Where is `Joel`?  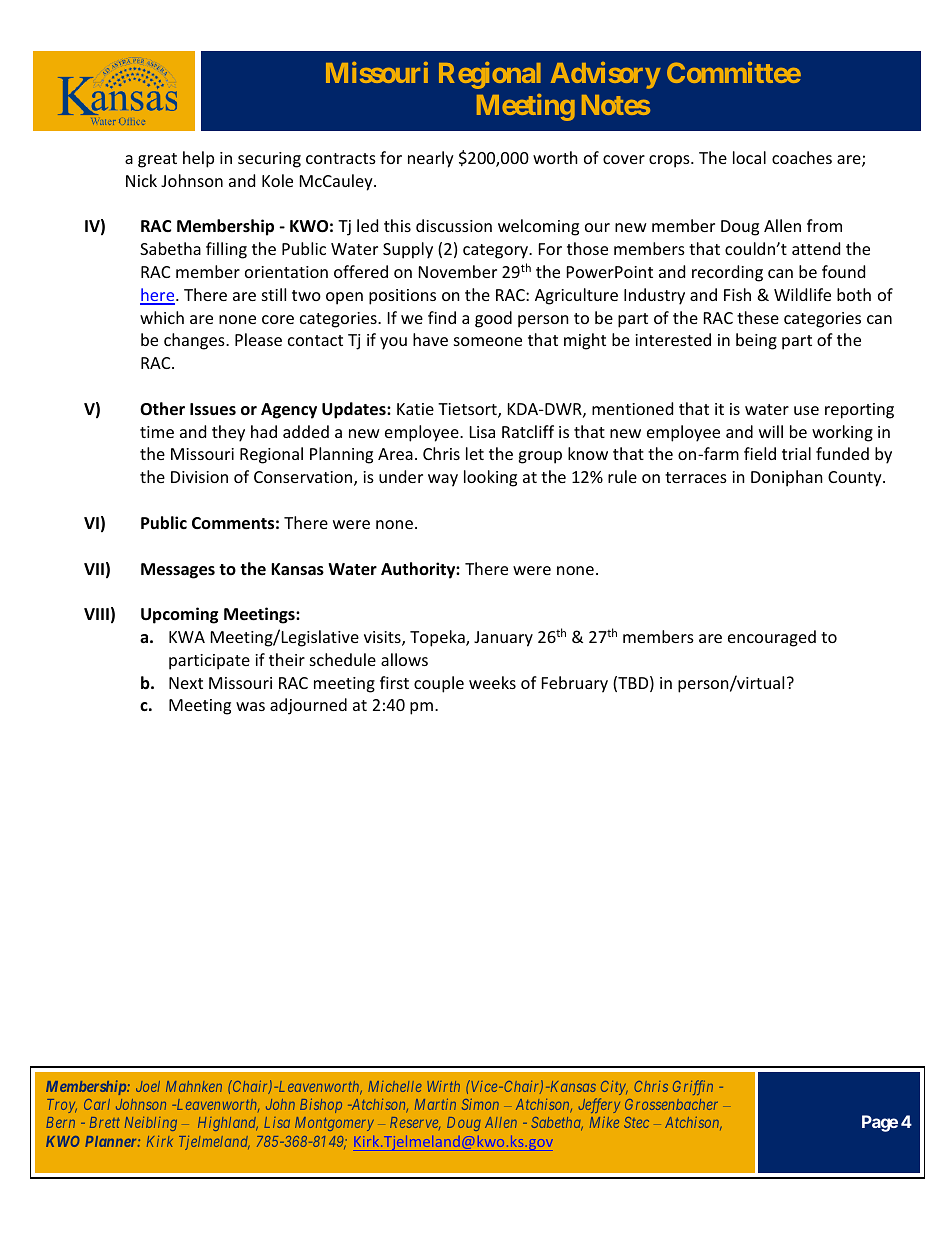 Joel is located at coordinates (148, 1086).
